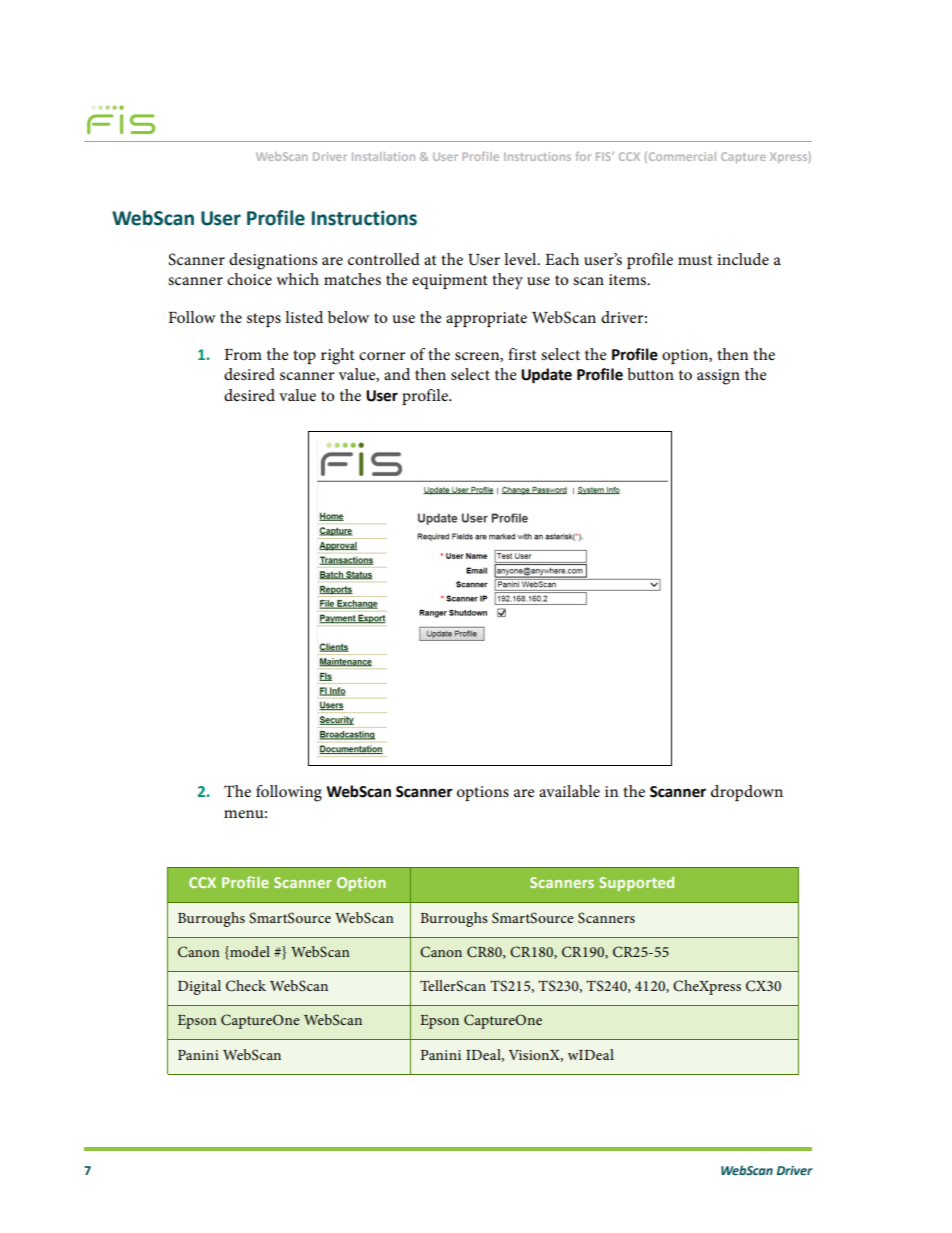  Describe the element at coordinates (249, 951) in the document. I see `model` at that location.
